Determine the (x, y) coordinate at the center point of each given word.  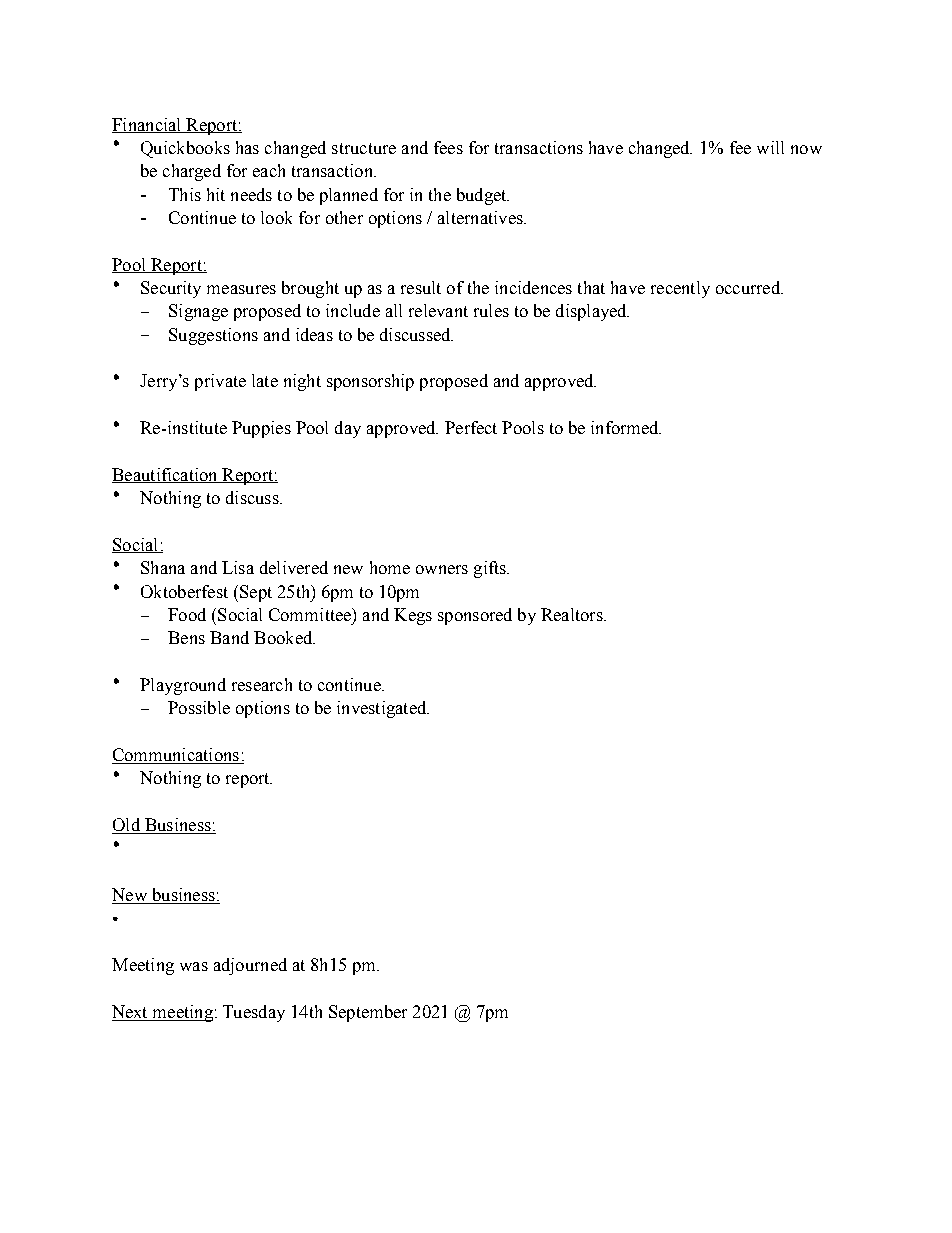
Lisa (238, 567)
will (770, 147)
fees (448, 147)
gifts (491, 569)
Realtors (573, 614)
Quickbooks (185, 149)
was (194, 966)
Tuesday (254, 1013)
